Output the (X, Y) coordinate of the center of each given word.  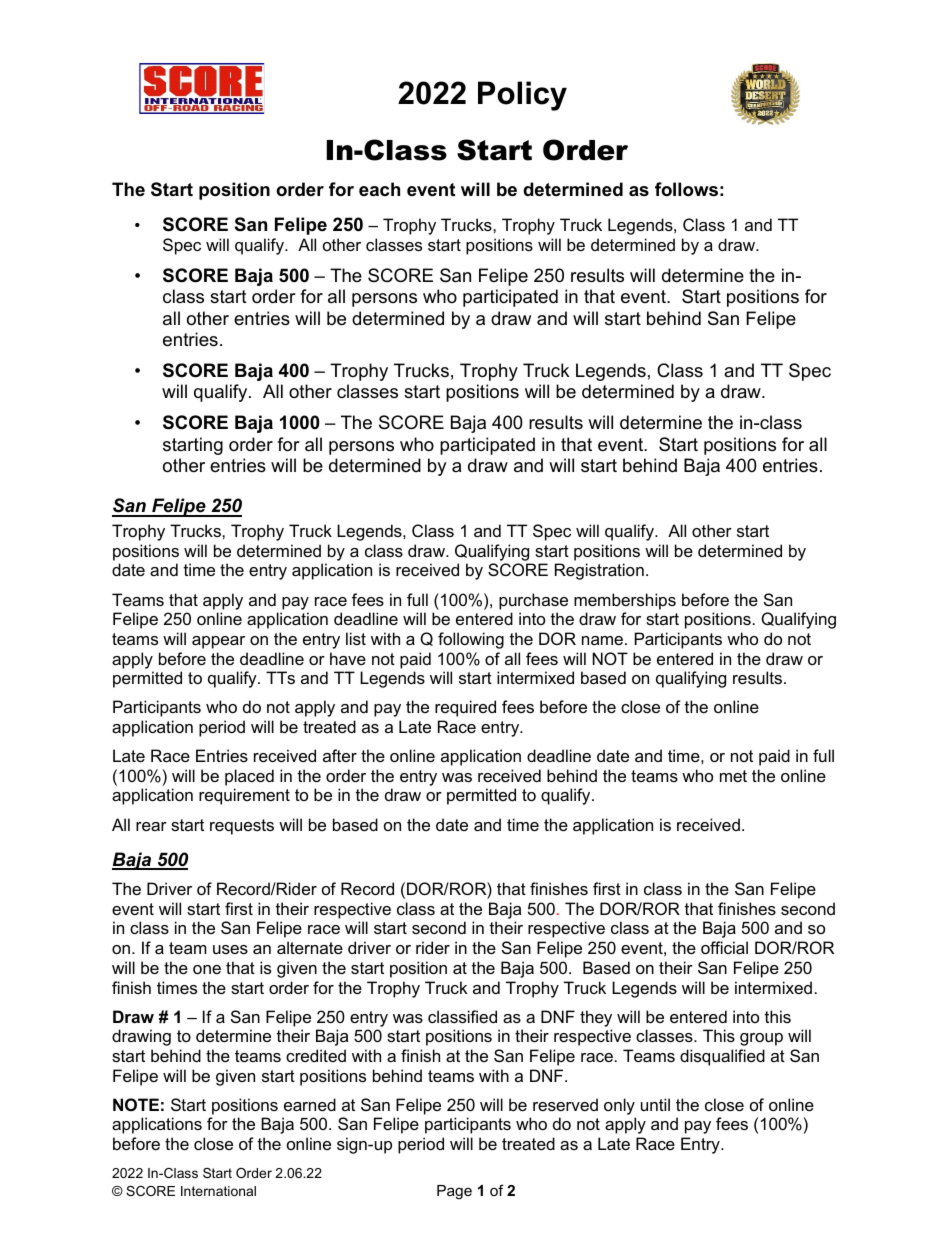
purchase (533, 601)
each (379, 189)
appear (218, 642)
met (733, 776)
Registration (599, 571)
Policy (522, 96)
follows (686, 189)
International (218, 1191)
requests (242, 827)
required (465, 708)
